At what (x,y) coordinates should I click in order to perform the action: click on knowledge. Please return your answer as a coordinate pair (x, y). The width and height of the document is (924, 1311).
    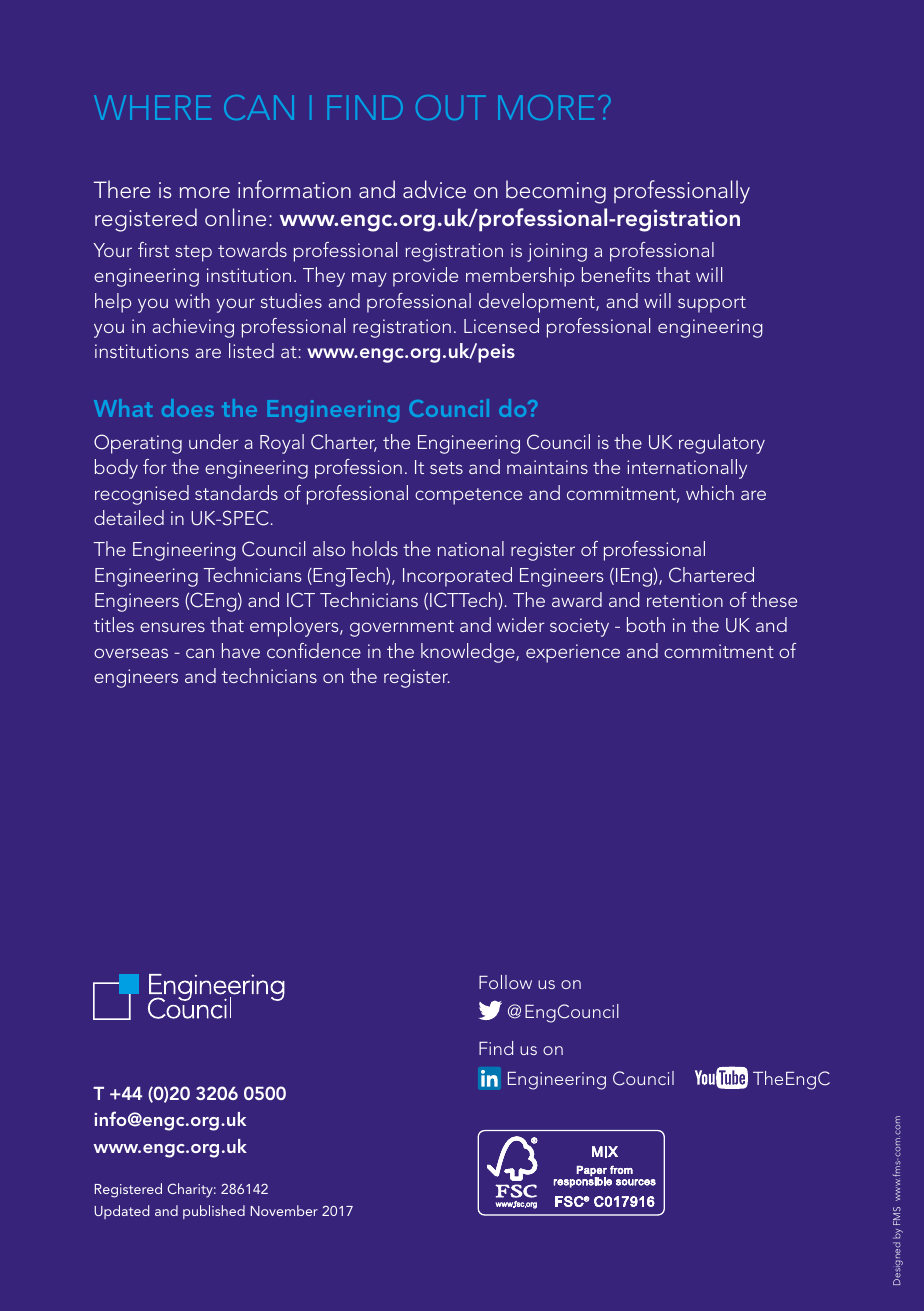
    Looking at the image, I should click on (469, 653).
